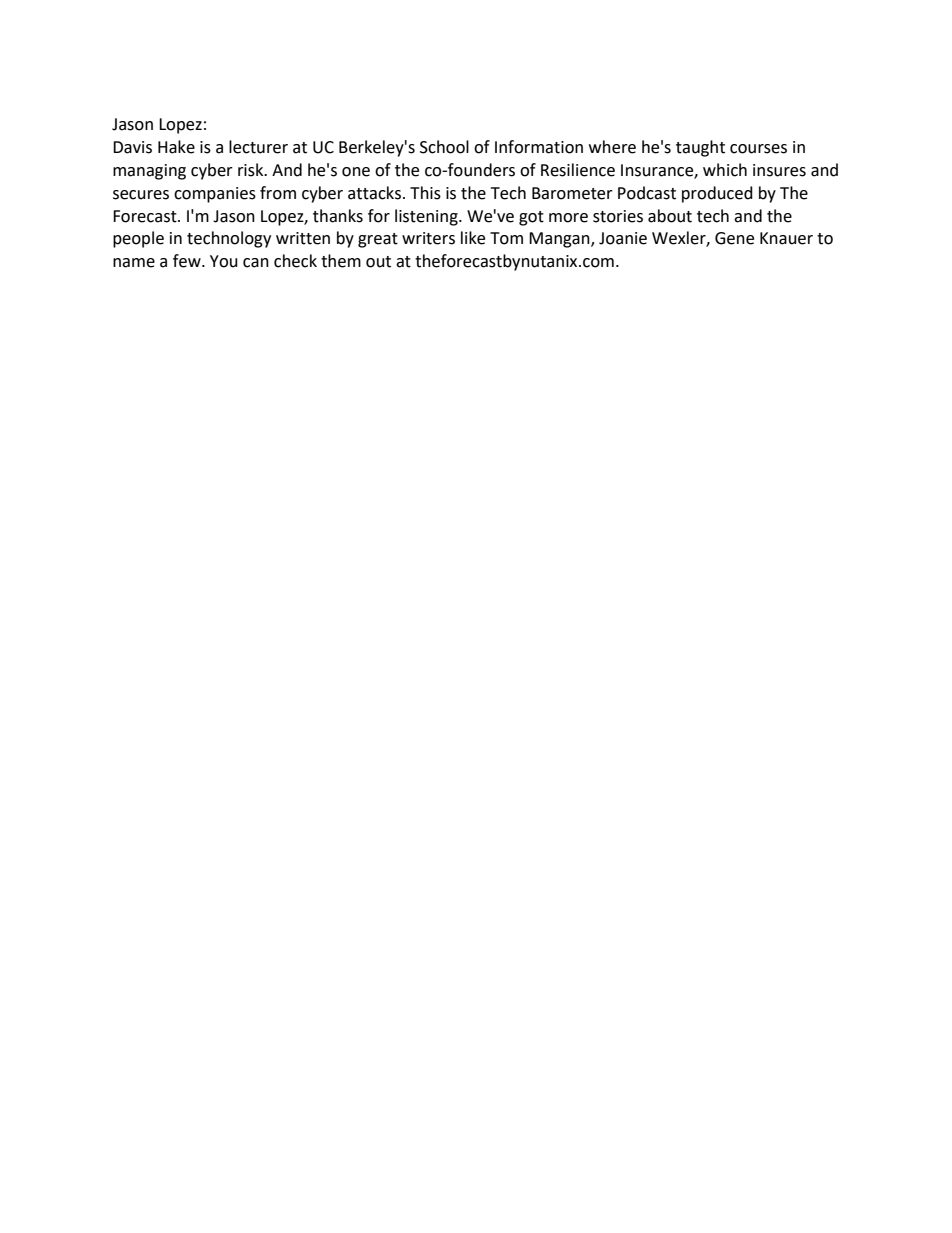  Describe the element at coordinates (176, 147) in the screenshot. I see `Hake` at that location.
